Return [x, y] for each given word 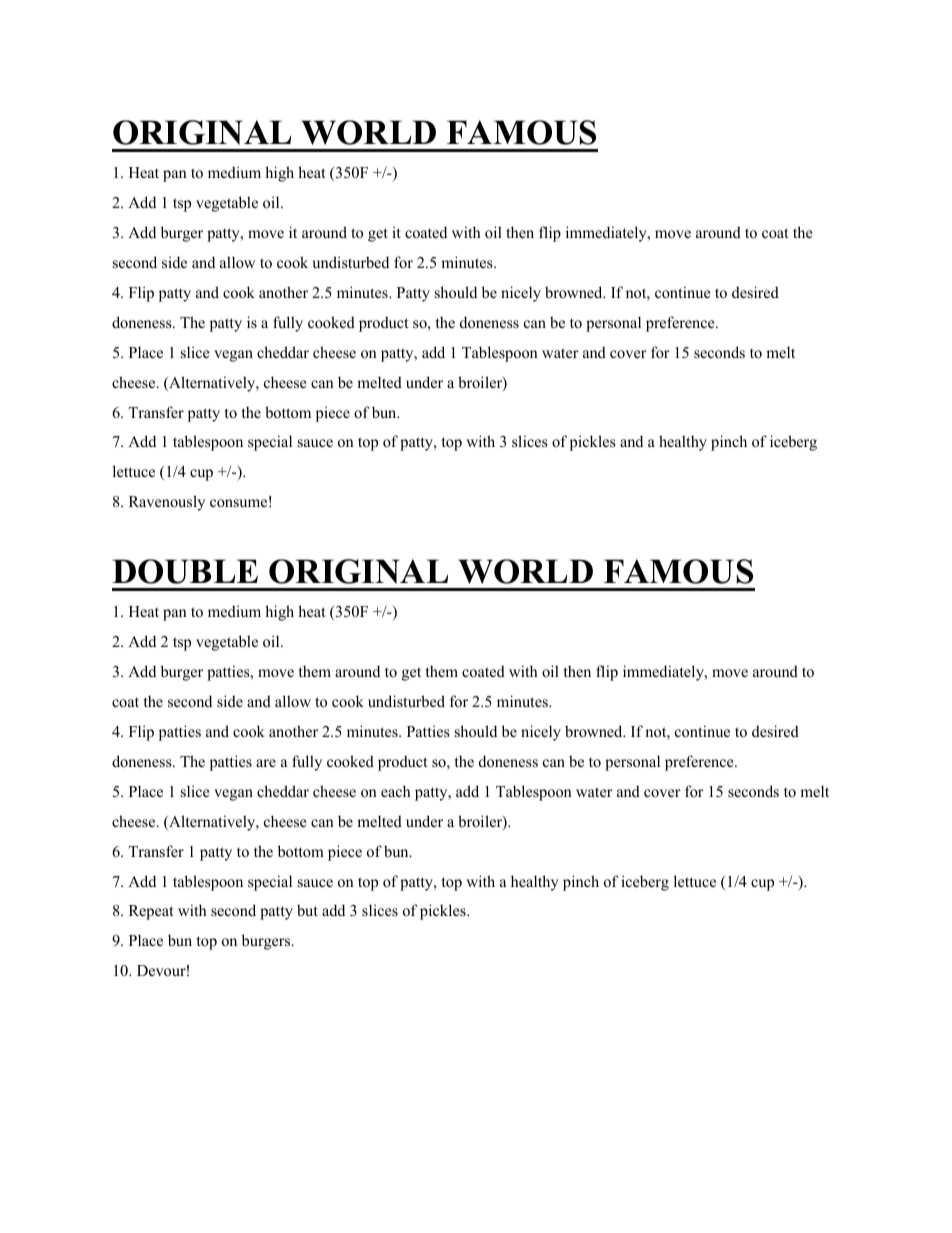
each [395, 791]
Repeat [151, 912]
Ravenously [167, 503]
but [307, 910]
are [266, 763]
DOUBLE [185, 571]
